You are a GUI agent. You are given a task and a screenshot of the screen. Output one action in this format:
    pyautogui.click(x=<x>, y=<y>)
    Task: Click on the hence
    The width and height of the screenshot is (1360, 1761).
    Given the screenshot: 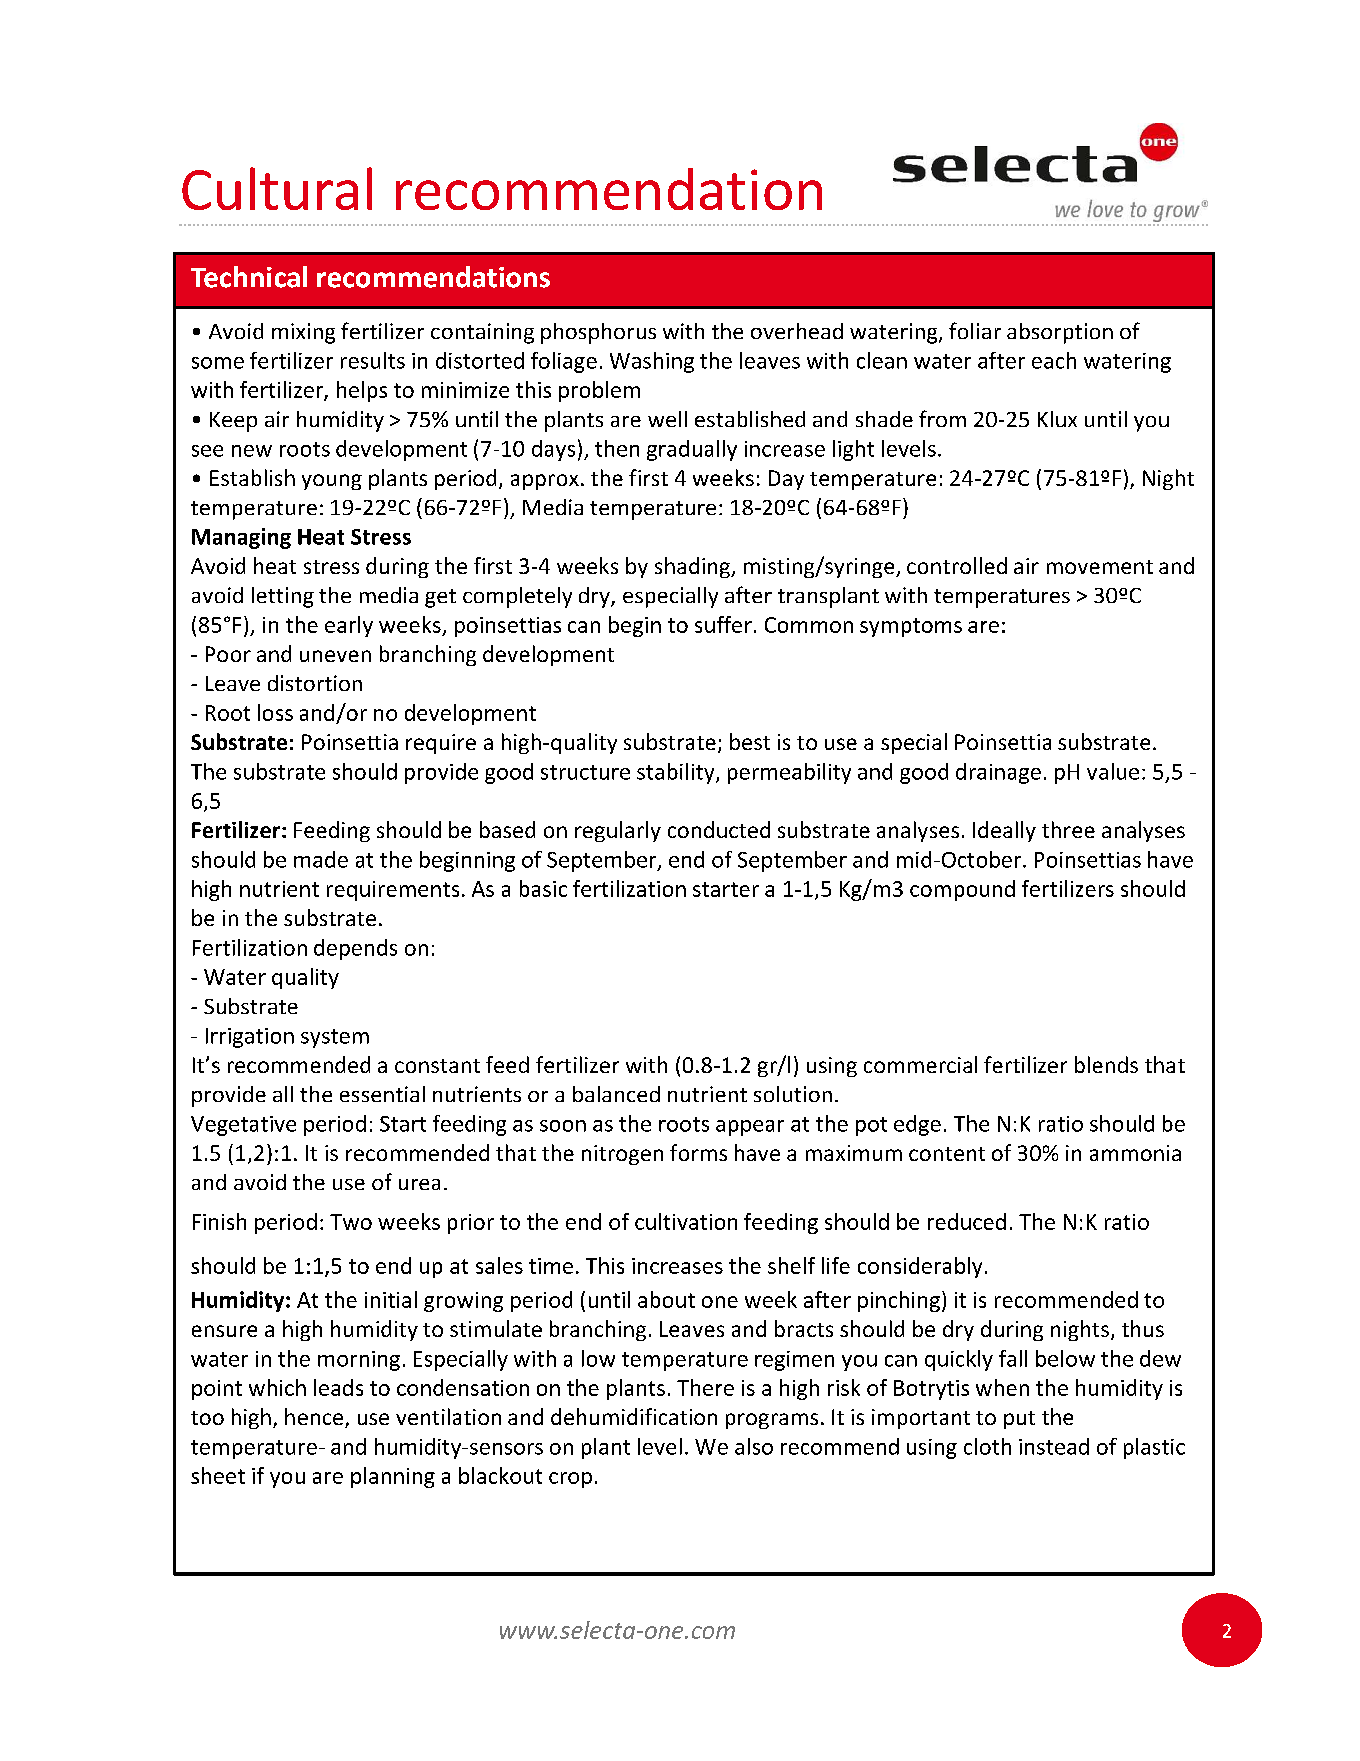 What is the action you would take?
    pyautogui.click(x=314, y=1416)
